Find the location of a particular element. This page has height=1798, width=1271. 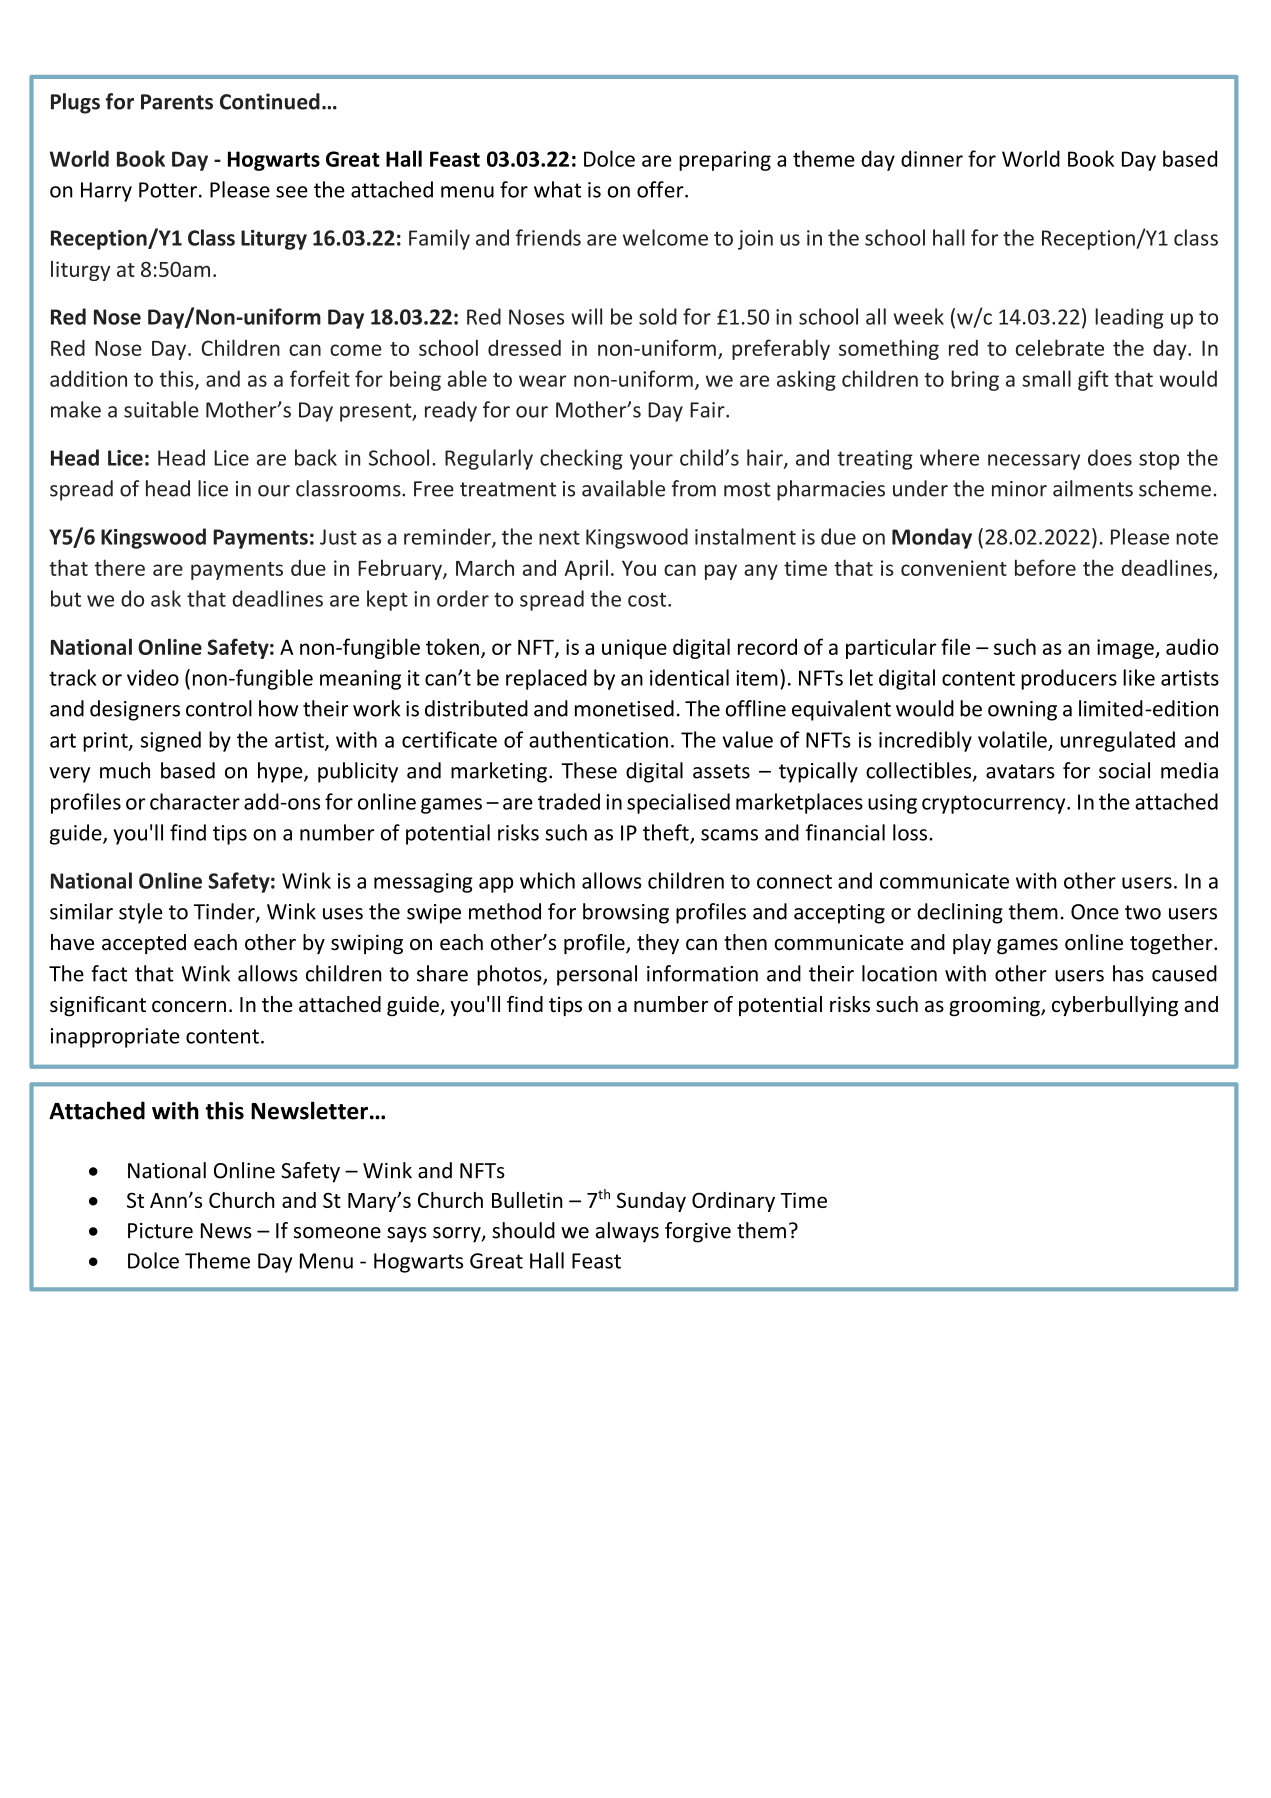

ailments is located at coordinates (1093, 488).
